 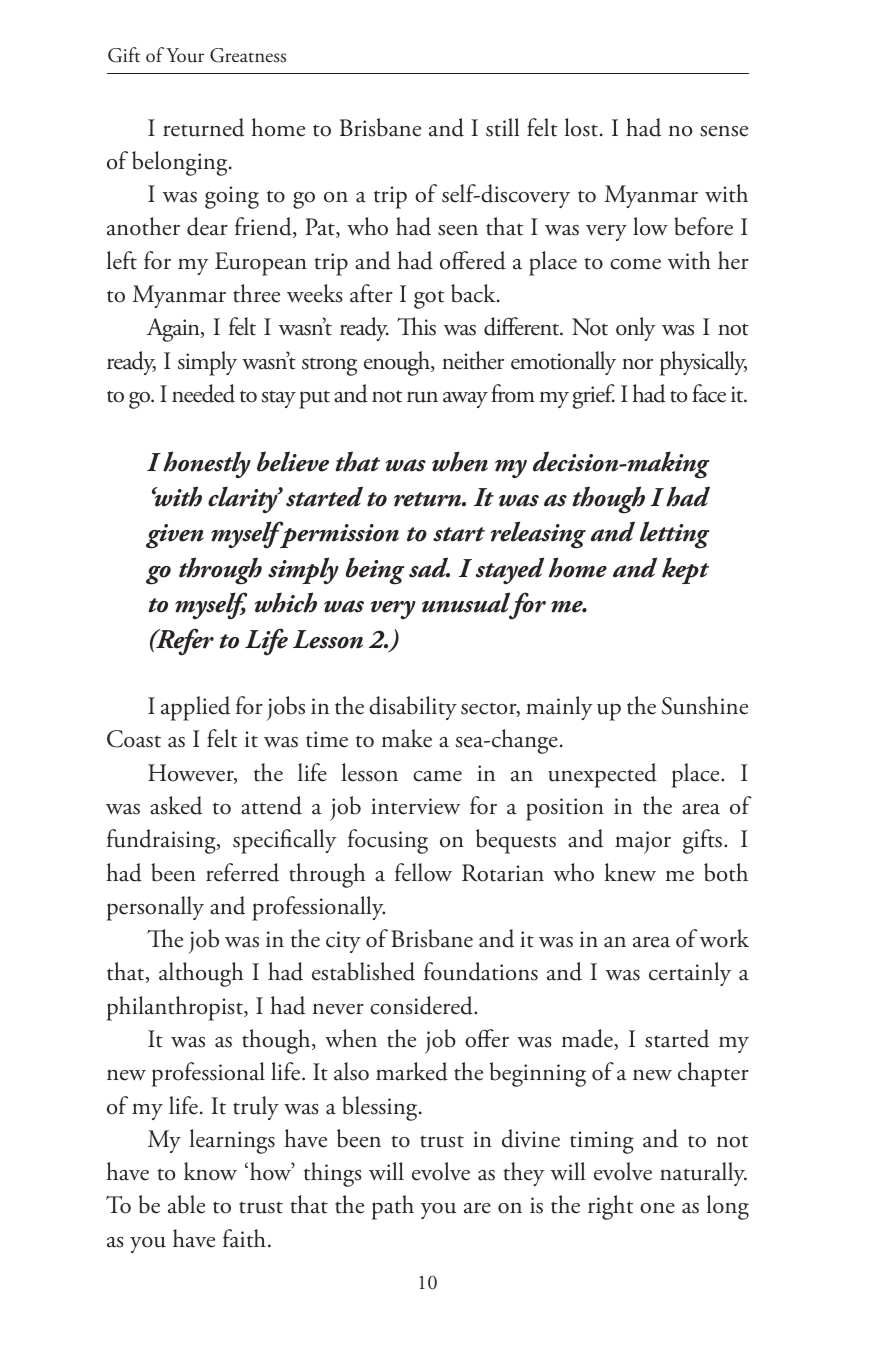 I want to click on path, so click(x=393, y=1207).
